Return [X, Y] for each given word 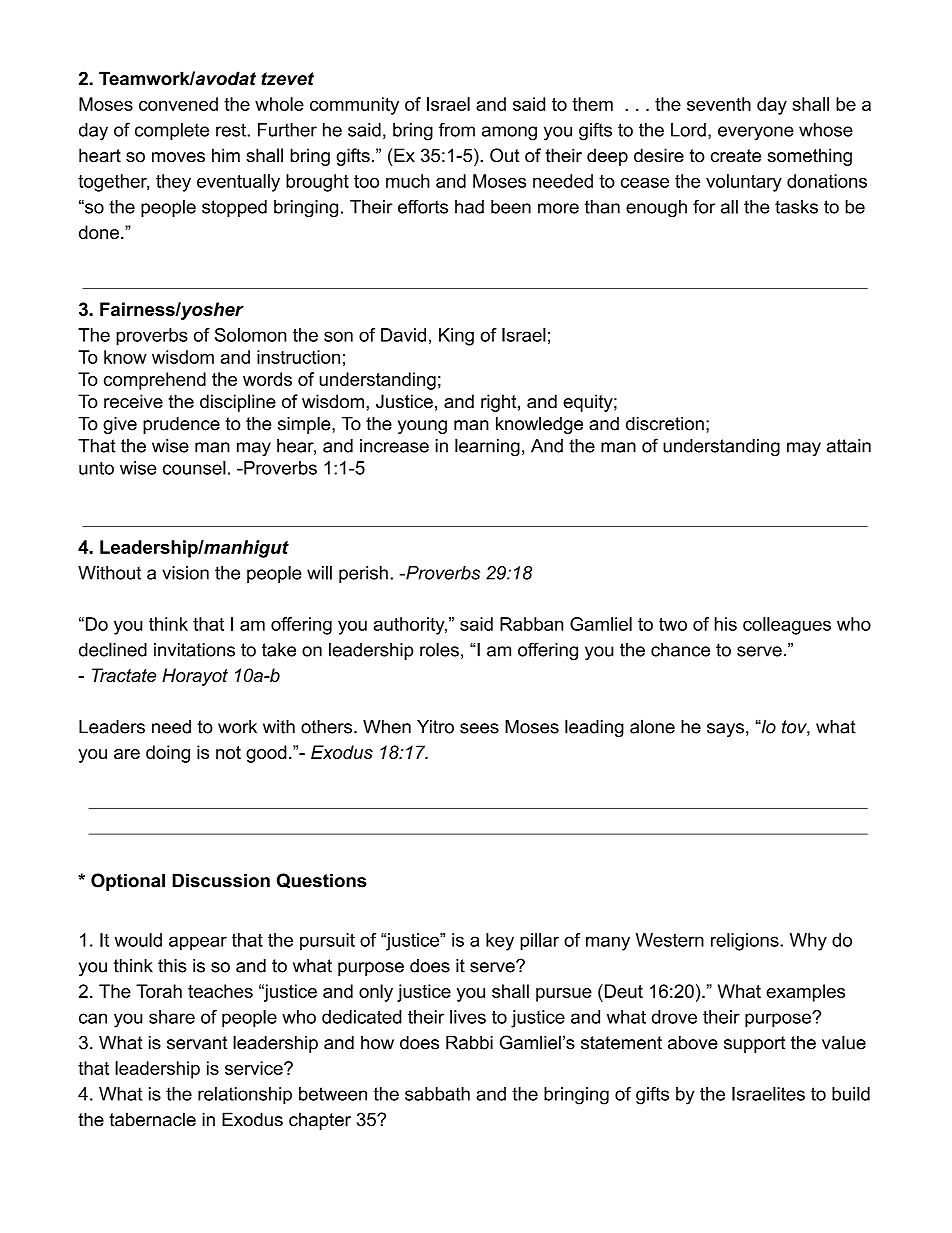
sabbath [437, 1094]
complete [172, 131]
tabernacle [152, 1119]
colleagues [787, 626]
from [457, 130]
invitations [194, 650]
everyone [756, 133]
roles [439, 649]
